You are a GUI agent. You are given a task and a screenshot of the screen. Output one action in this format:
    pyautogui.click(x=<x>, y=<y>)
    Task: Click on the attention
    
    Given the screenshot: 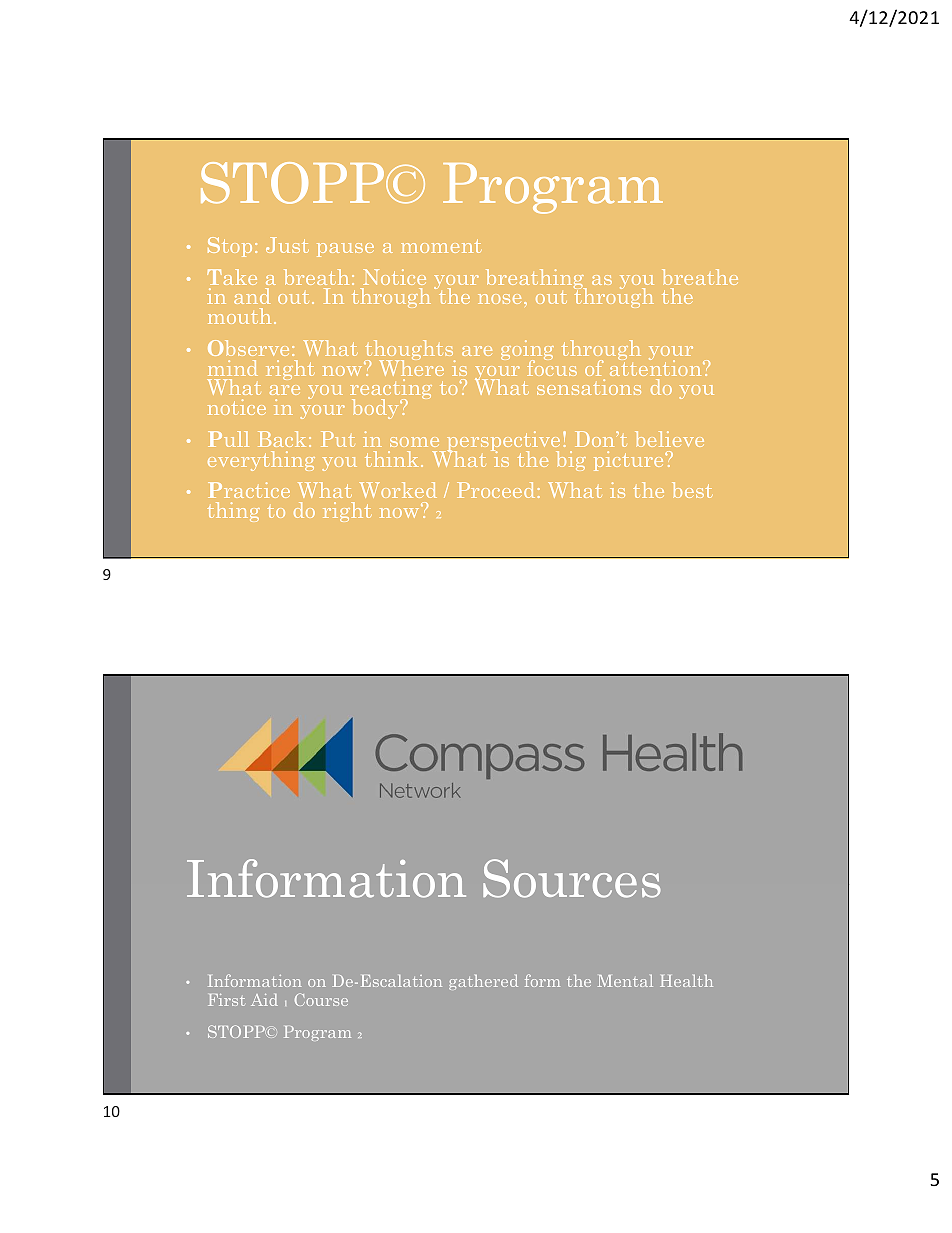 What is the action you would take?
    pyautogui.click(x=657, y=366)
